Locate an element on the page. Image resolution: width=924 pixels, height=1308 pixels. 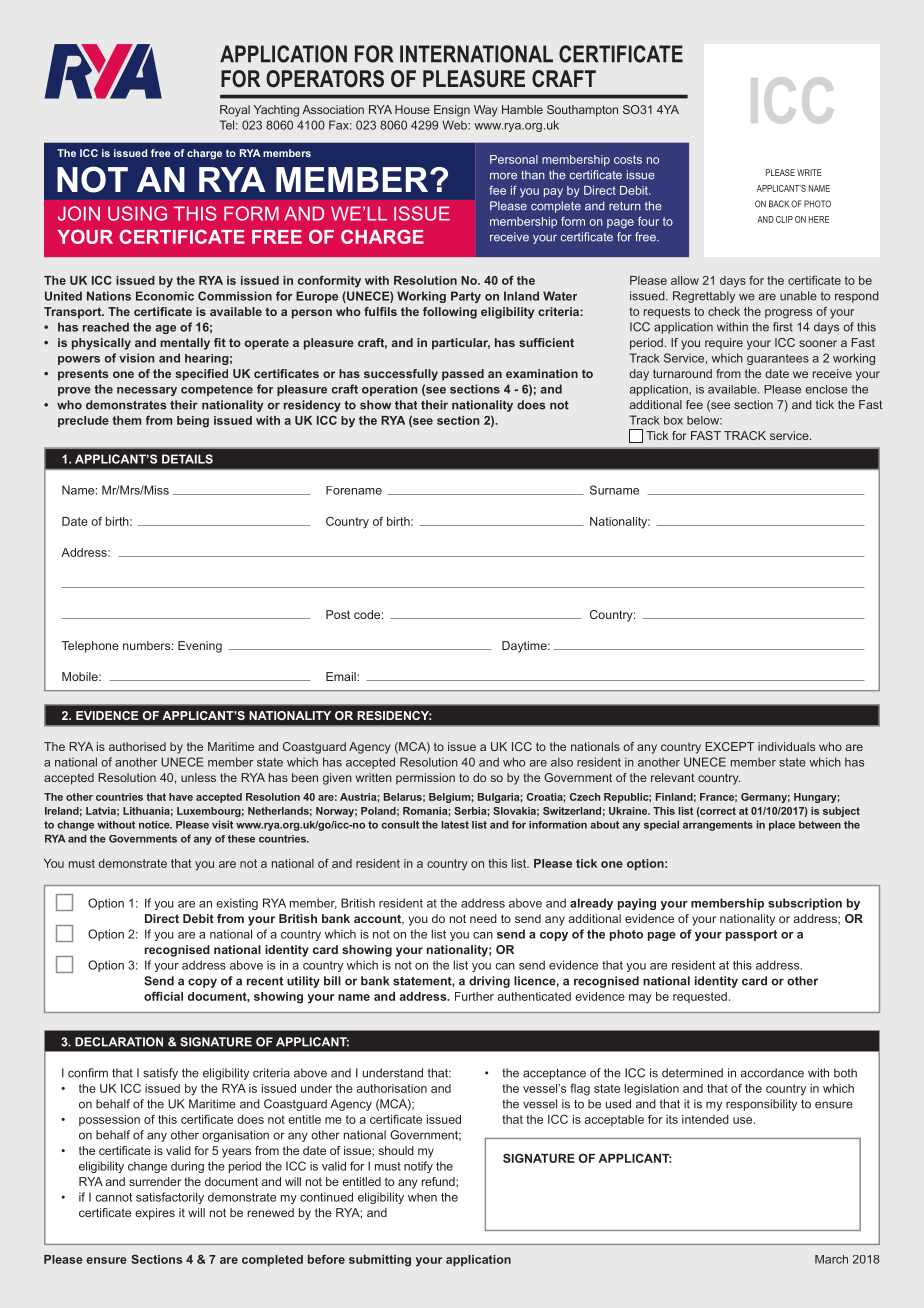
individuals is located at coordinates (786, 746).
